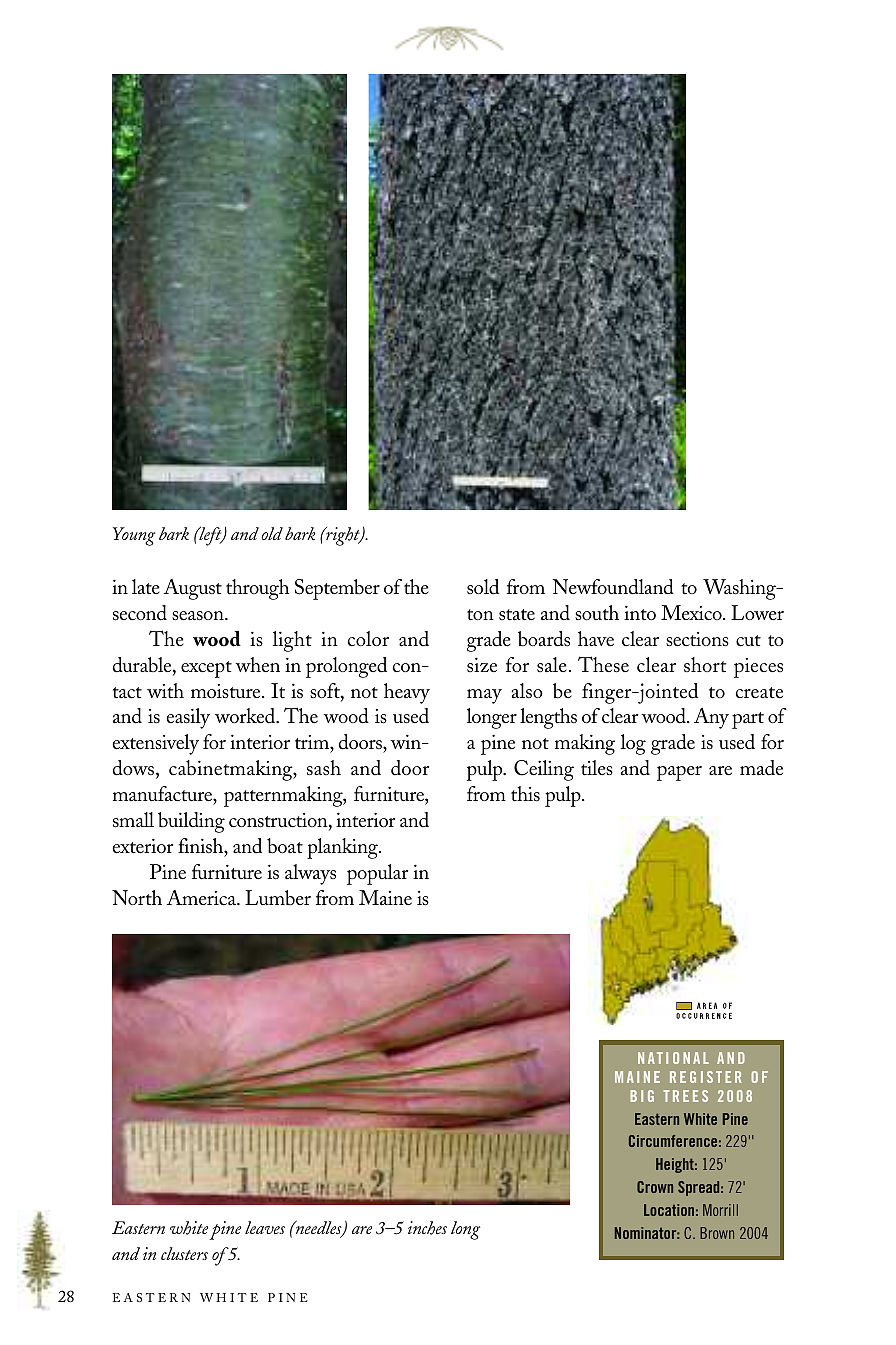  I want to click on short, so click(705, 665).
